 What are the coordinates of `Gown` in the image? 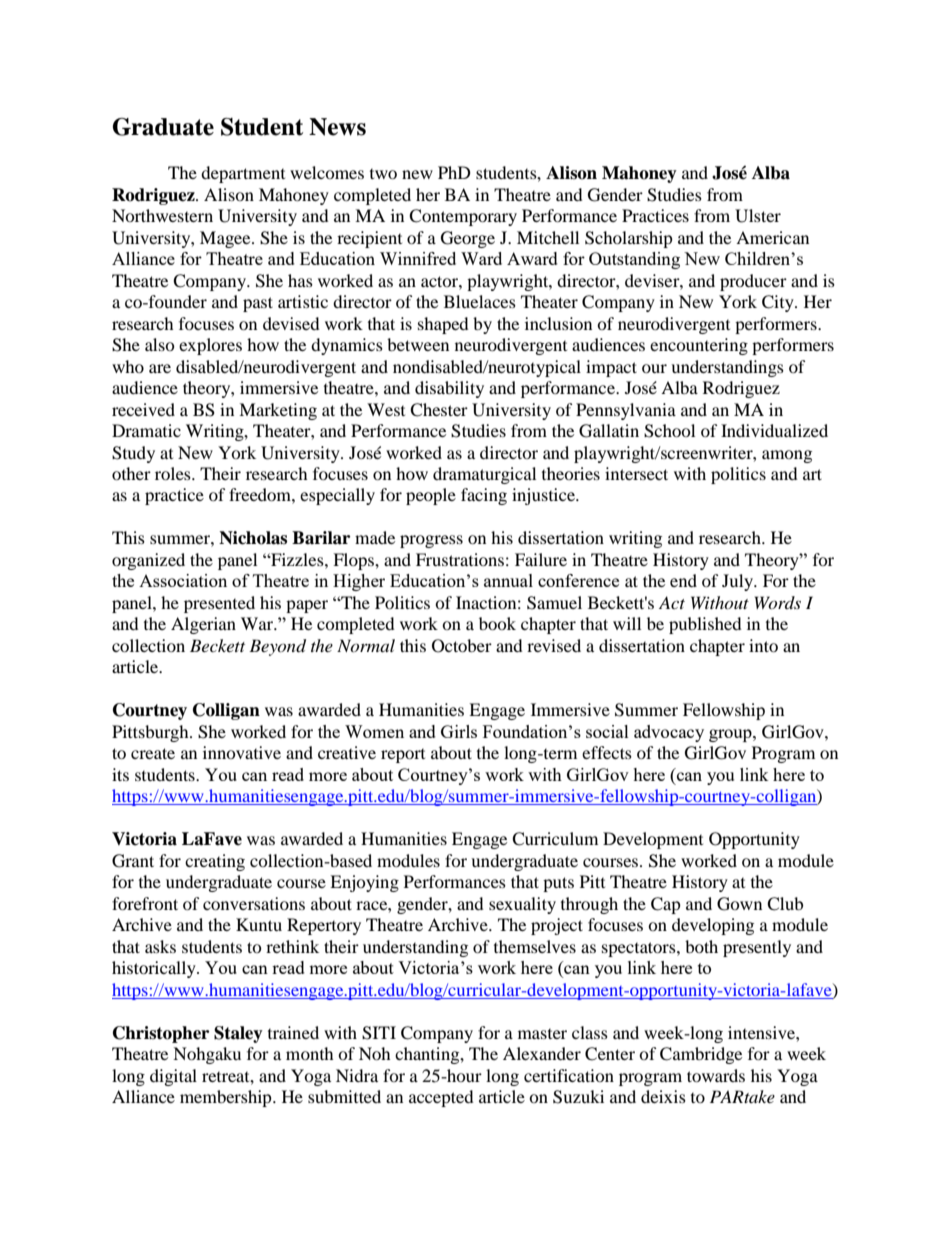 It's located at (739, 904).
